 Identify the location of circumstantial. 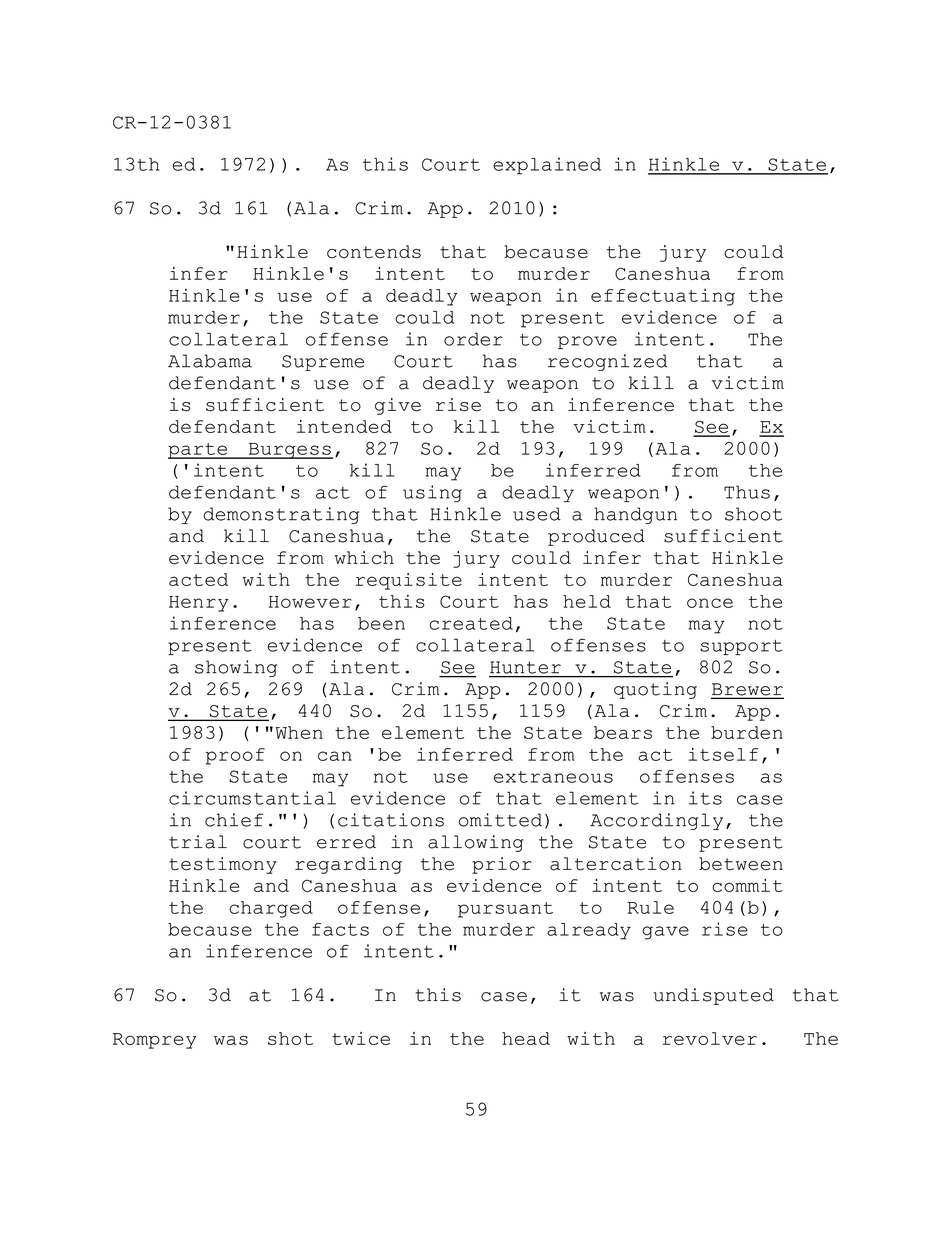
(252, 798).
